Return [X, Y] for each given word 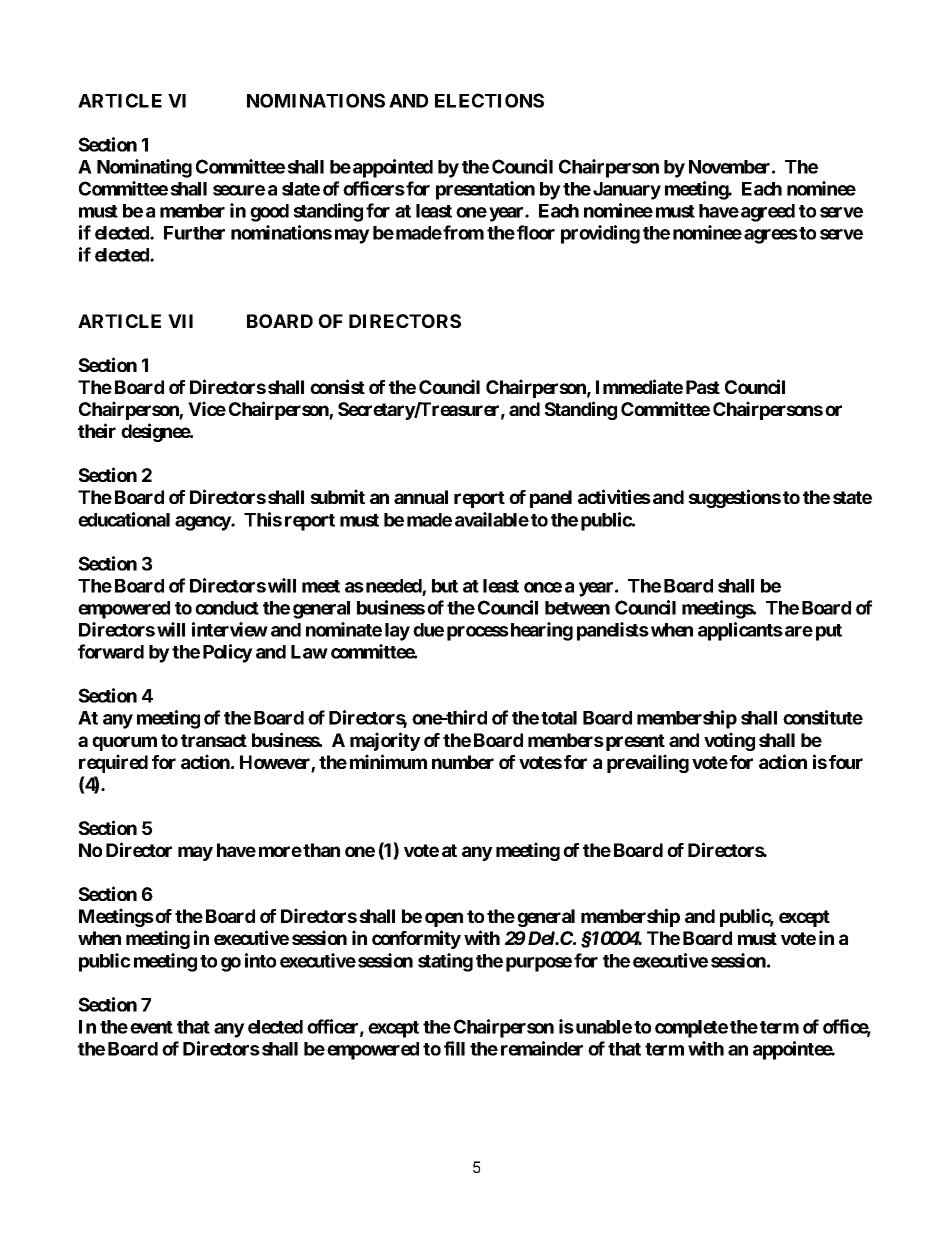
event [151, 1027]
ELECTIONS [489, 100]
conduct [227, 608]
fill [454, 1048]
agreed [768, 213]
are [799, 631]
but [445, 586]
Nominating [144, 168]
